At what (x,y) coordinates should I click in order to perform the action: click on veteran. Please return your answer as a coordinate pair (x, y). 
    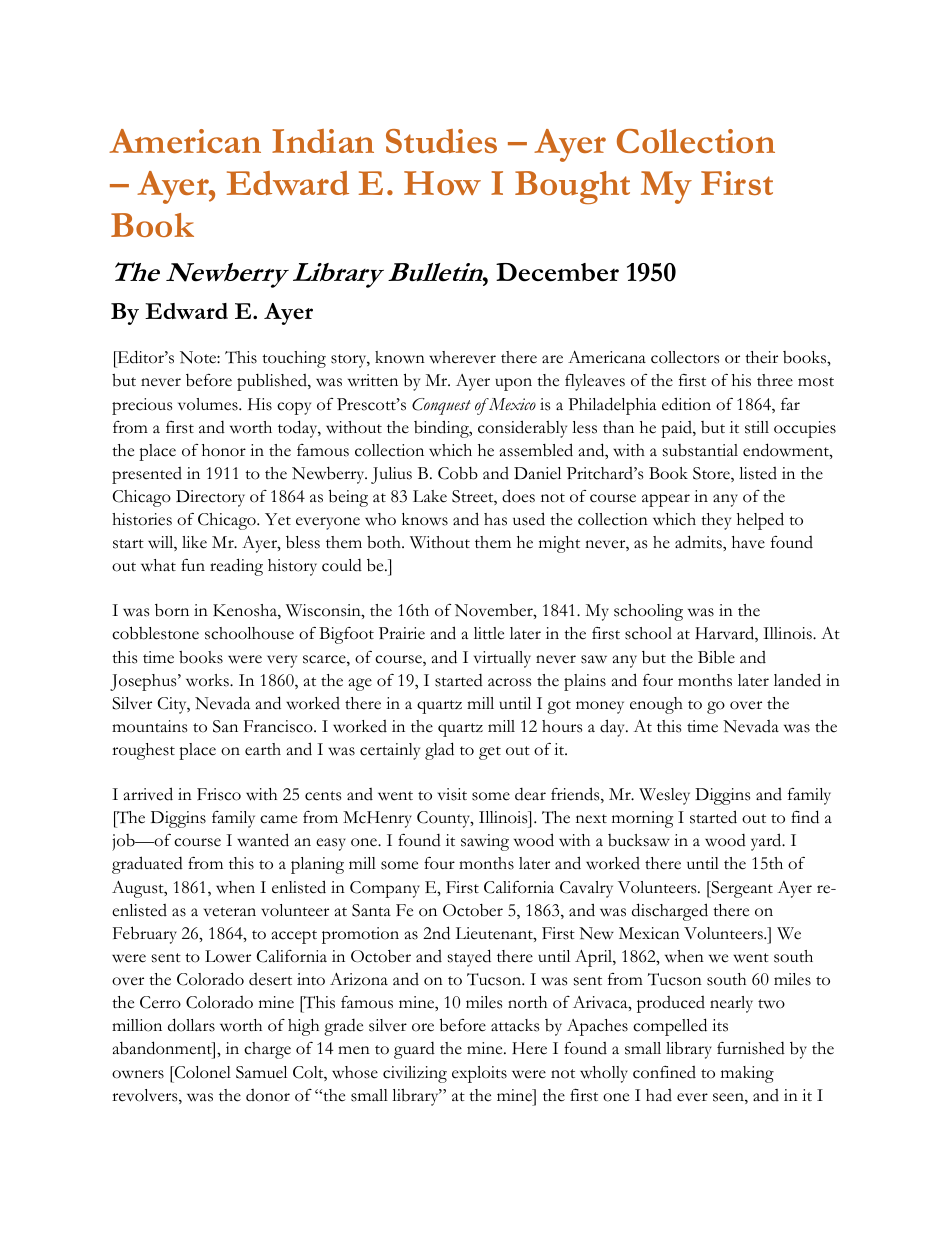
    Looking at the image, I should click on (230, 912).
